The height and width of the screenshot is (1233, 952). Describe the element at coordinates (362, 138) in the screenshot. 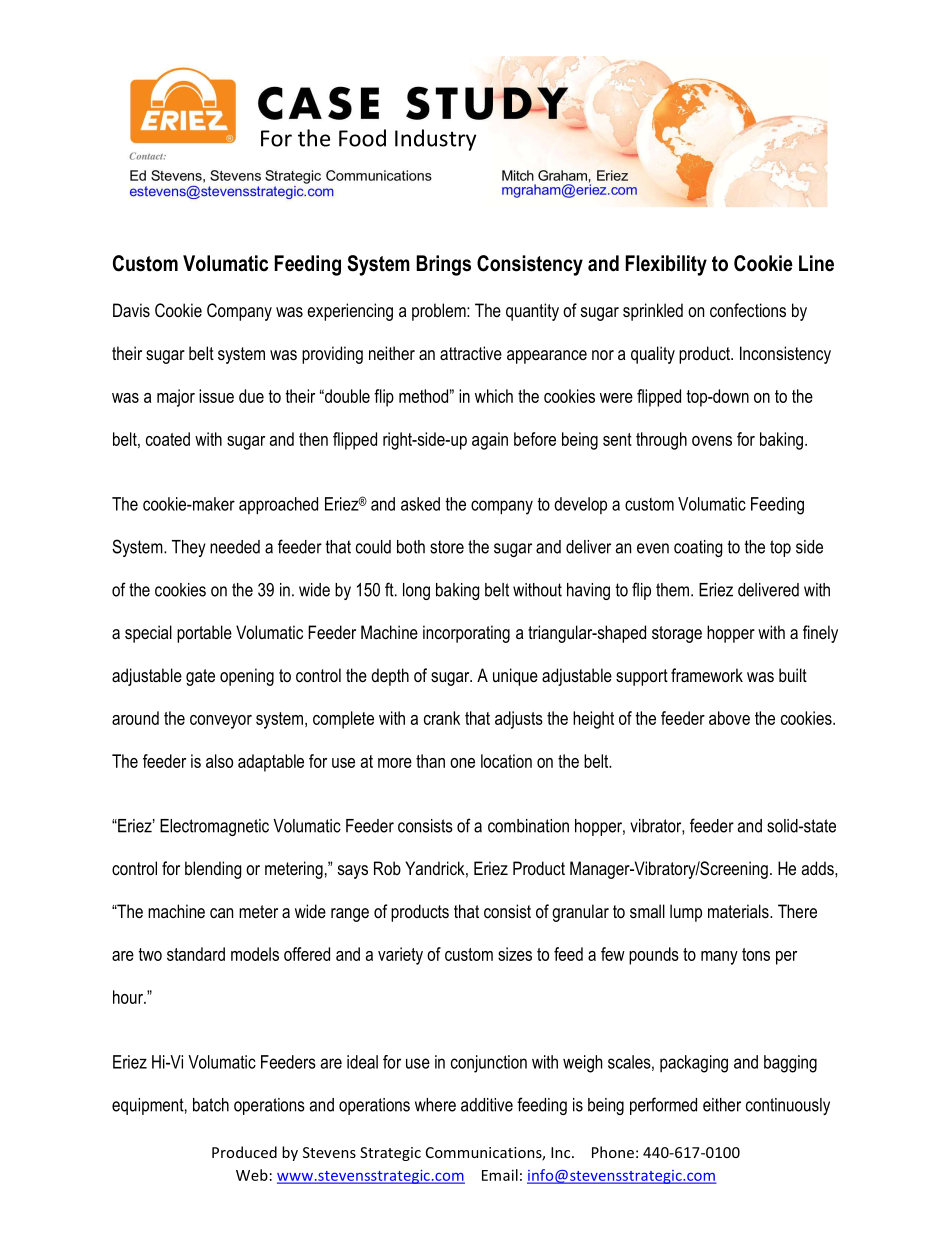

I see `Food` at that location.
